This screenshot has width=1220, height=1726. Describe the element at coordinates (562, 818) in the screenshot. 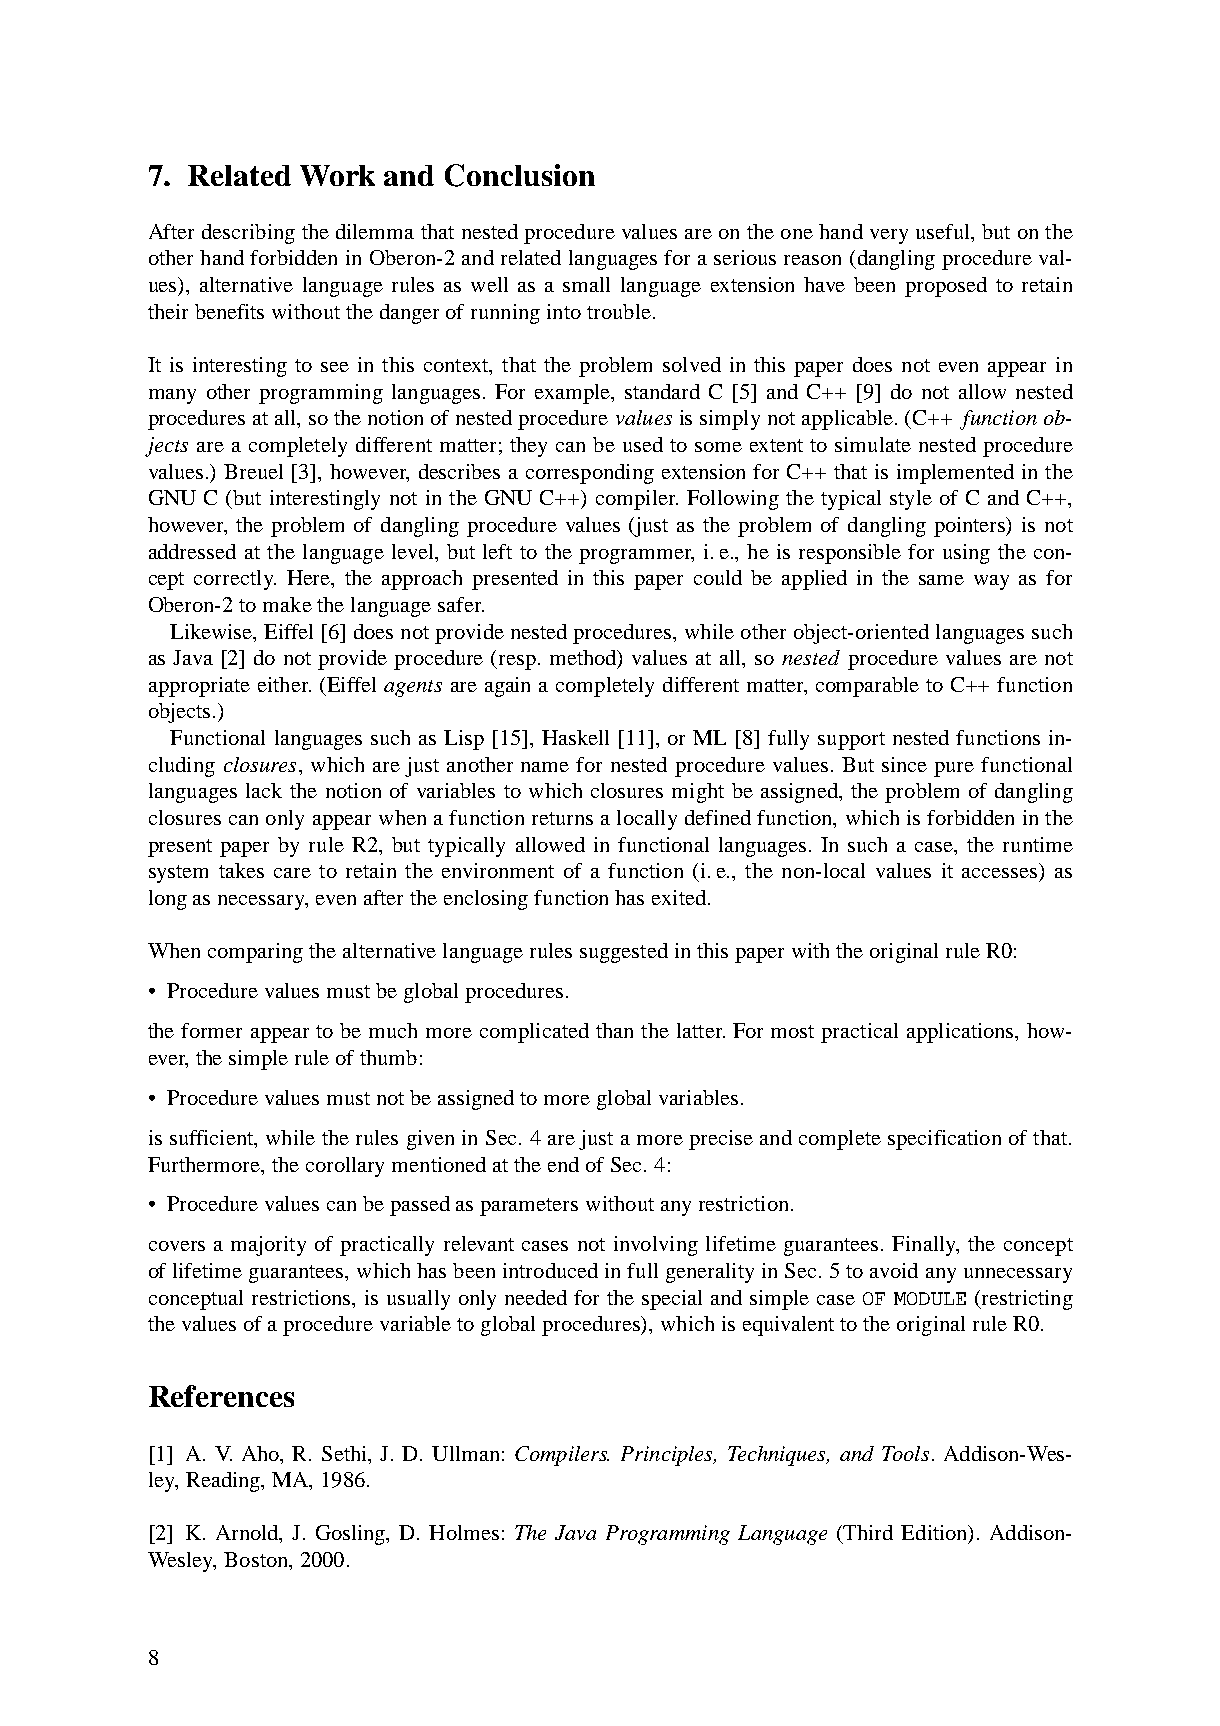

I see `returns` at that location.
